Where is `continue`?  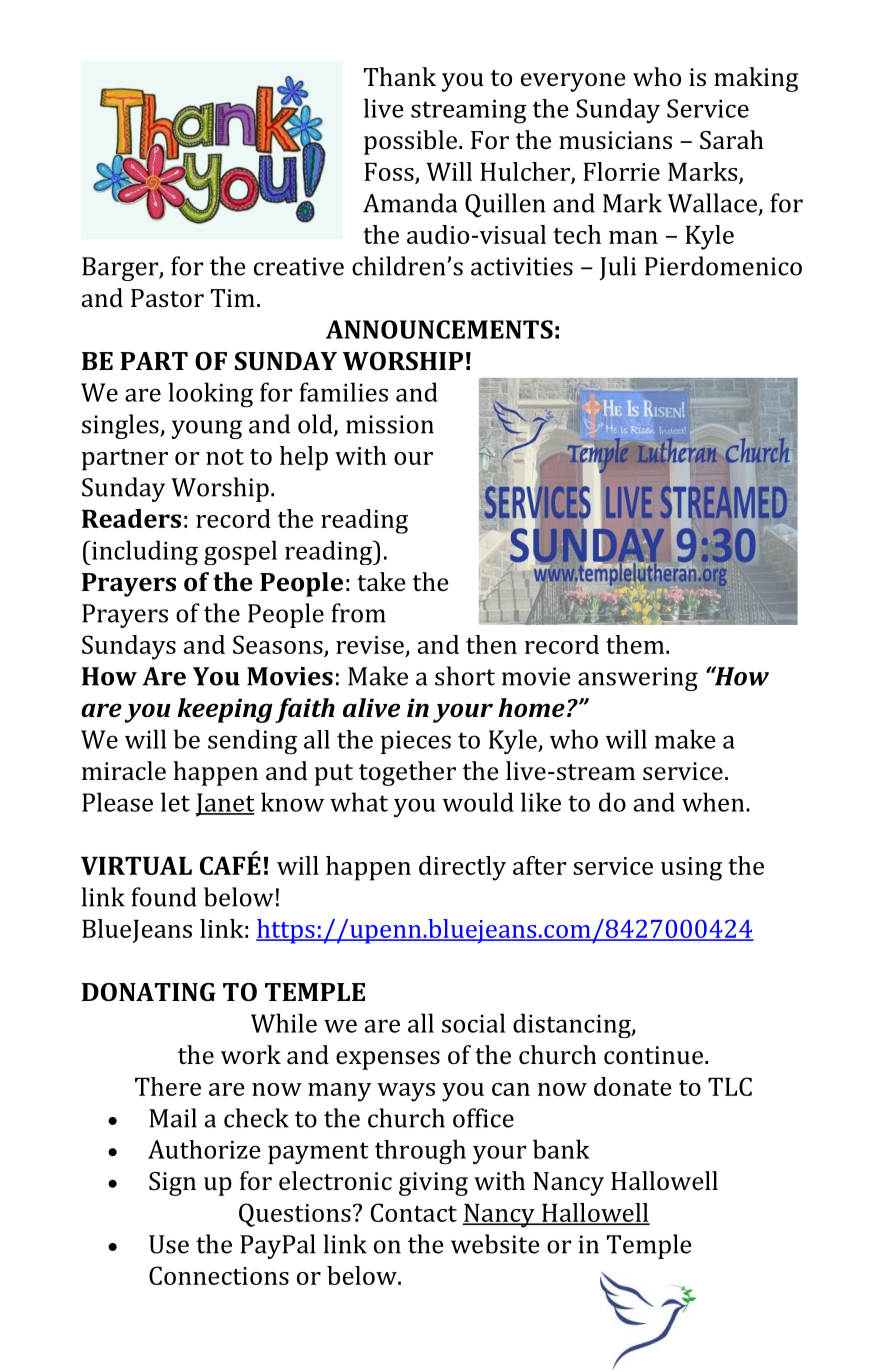 continue is located at coordinates (653, 1055).
